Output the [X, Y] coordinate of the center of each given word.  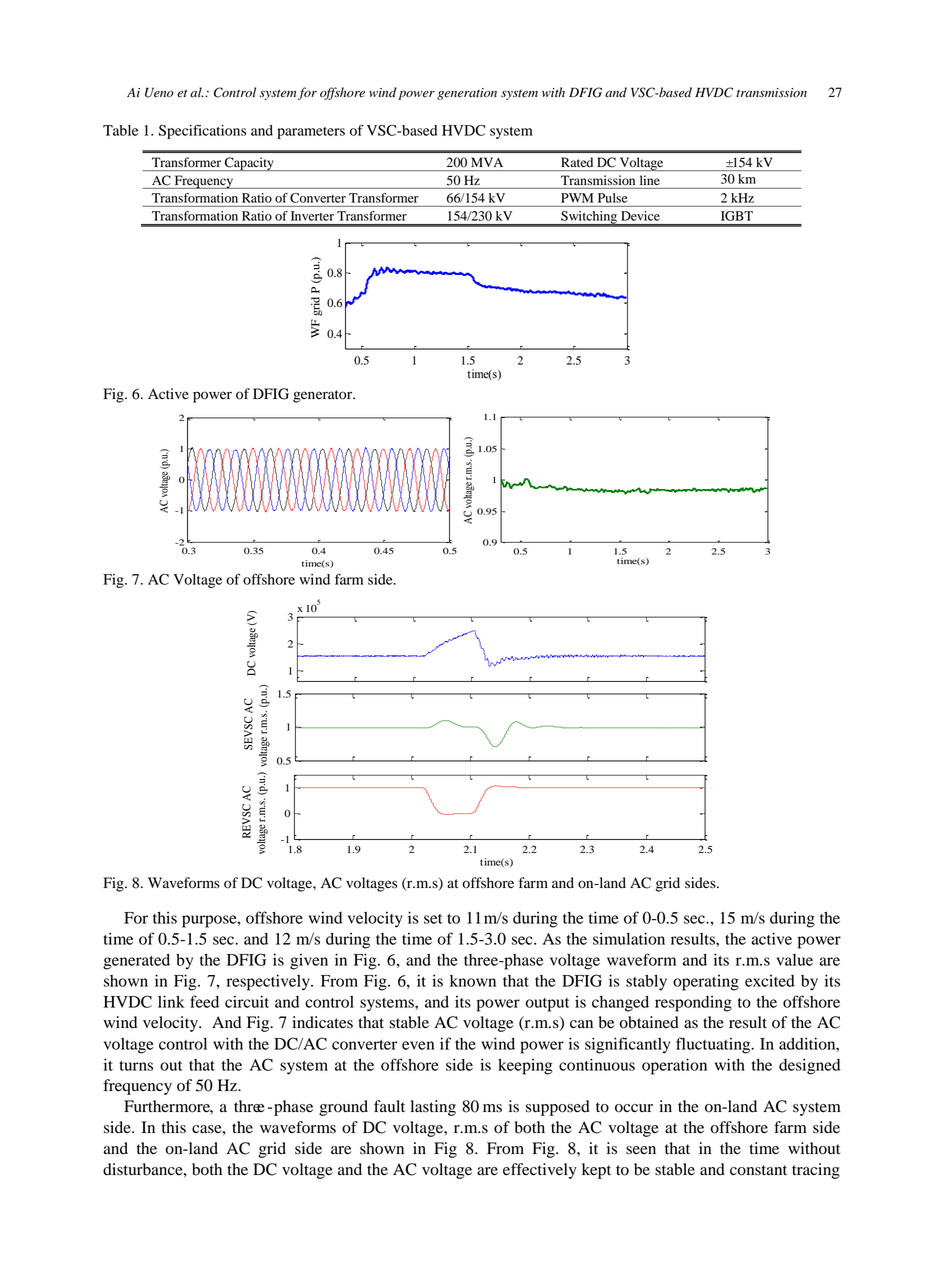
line [650, 180]
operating [706, 983]
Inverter [312, 216]
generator [324, 396]
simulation [629, 938]
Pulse [612, 198]
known [473, 981]
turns [136, 1066]
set [433, 919]
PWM [577, 198]
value [794, 960]
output [547, 1005]
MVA [487, 162]
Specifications [202, 131]
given [309, 961]
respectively [269, 982]
